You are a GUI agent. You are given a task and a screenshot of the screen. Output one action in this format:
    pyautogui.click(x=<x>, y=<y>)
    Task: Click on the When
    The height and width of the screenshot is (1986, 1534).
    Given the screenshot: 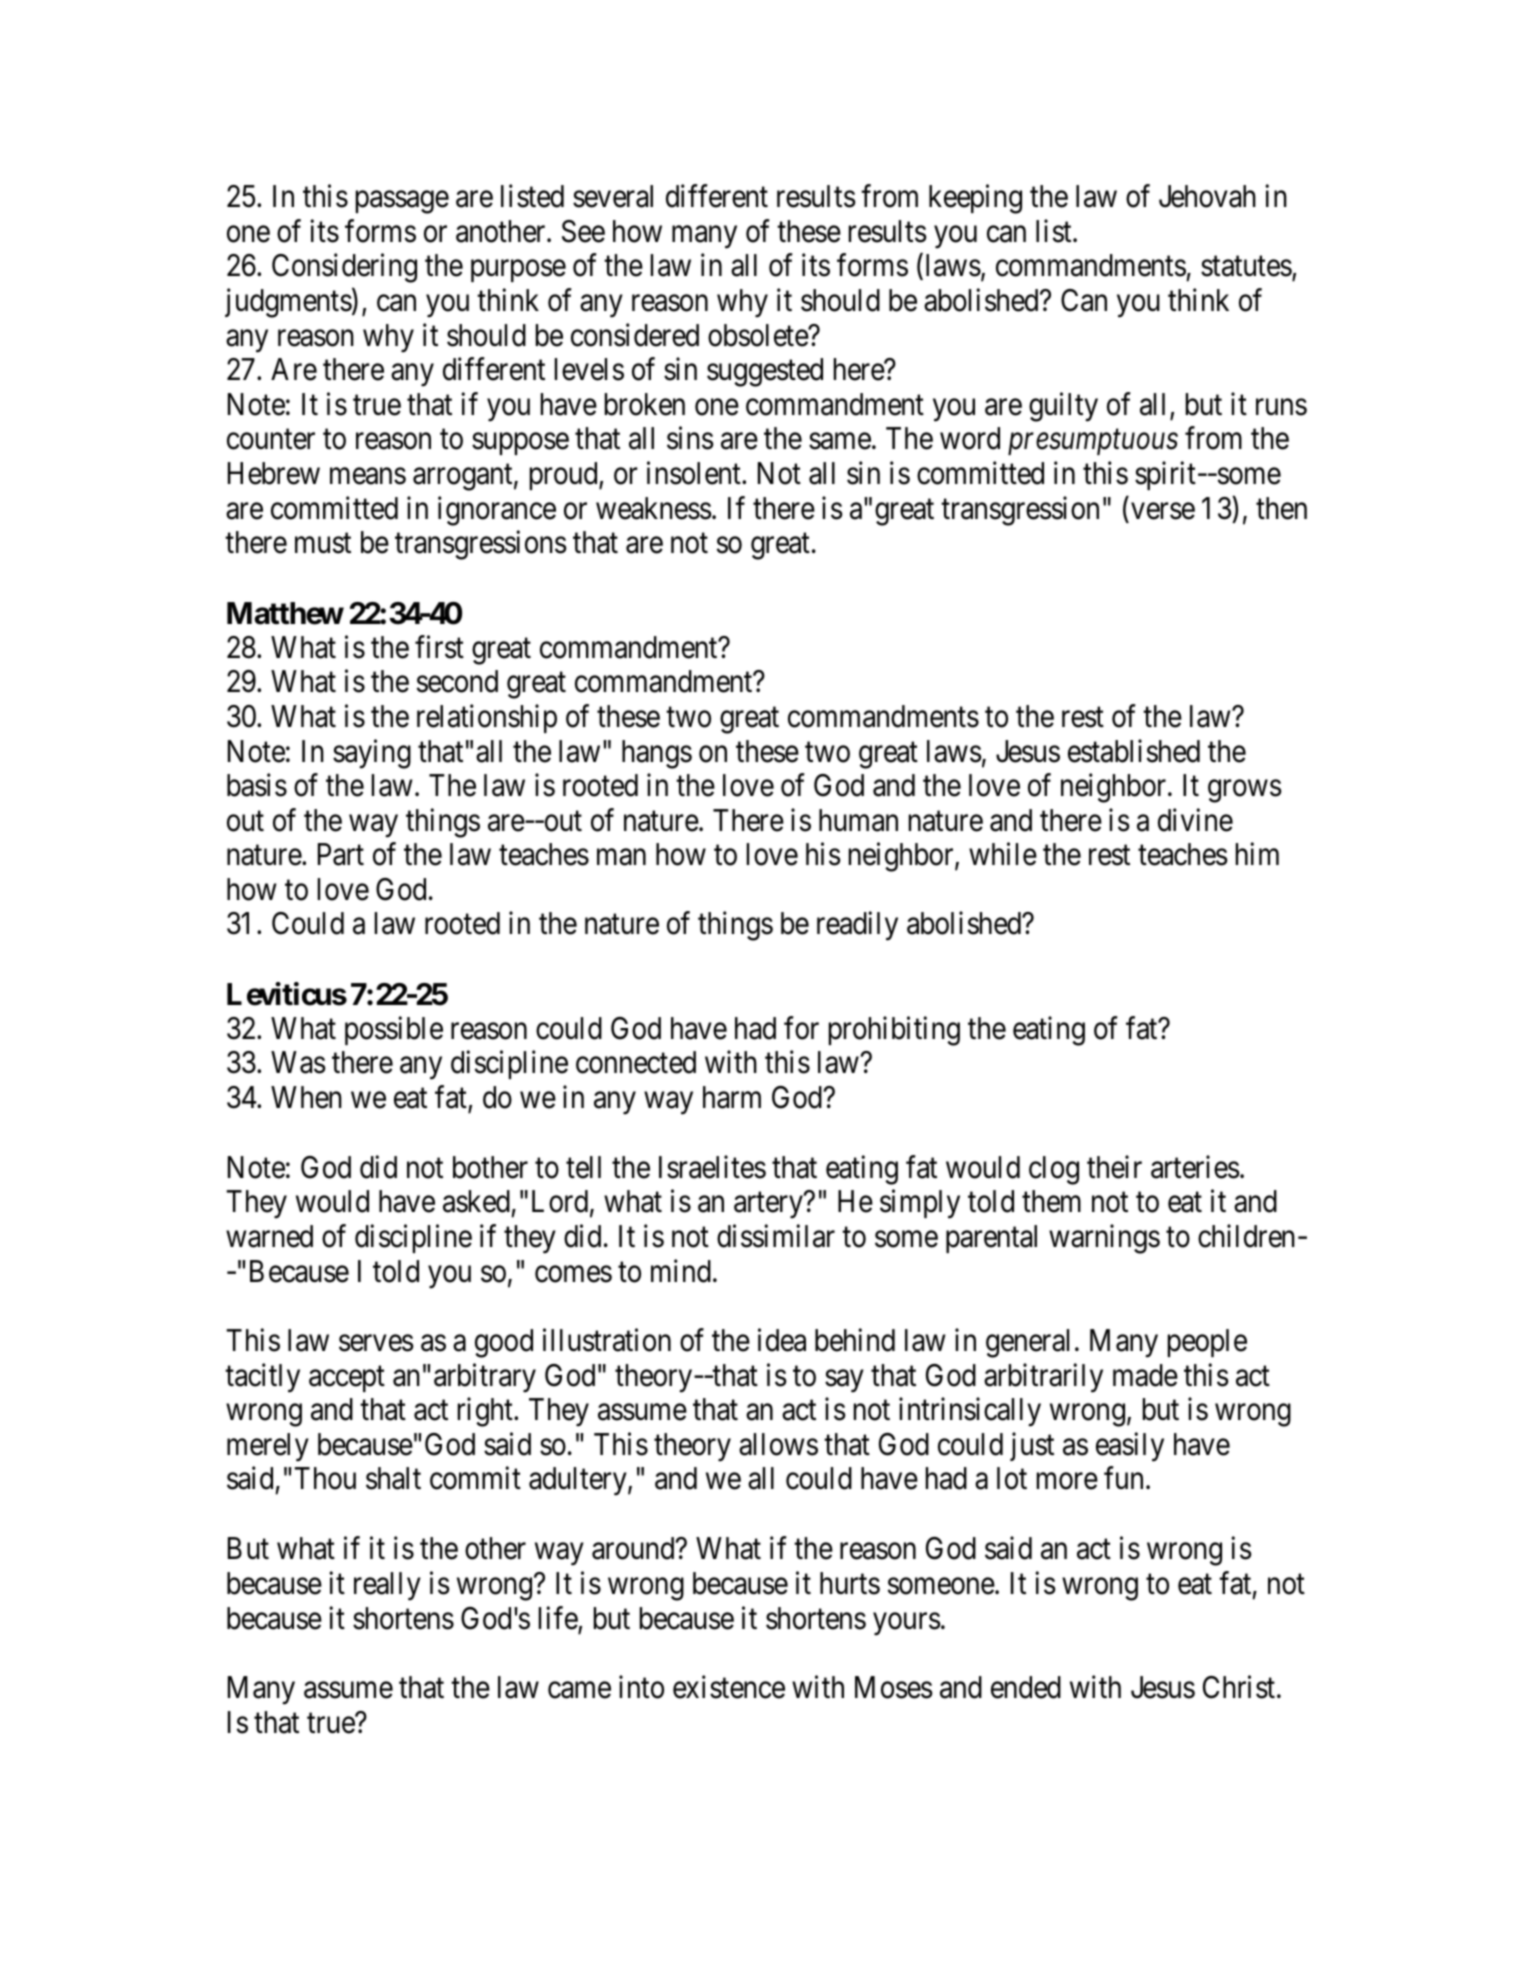 What is the action you would take?
    pyautogui.click(x=306, y=1097)
